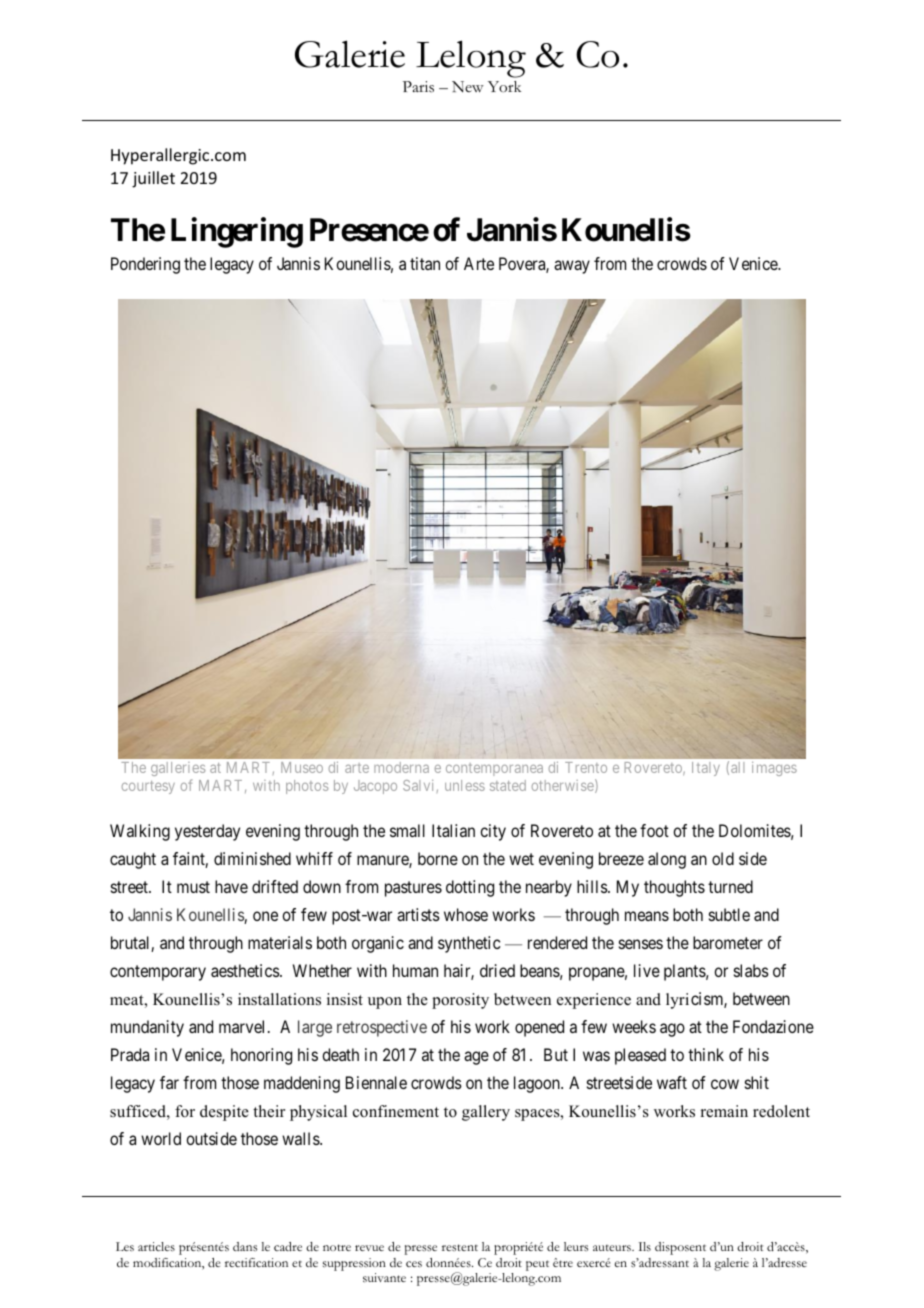  What do you see at coordinates (245, 1246) in the screenshot?
I see `dans` at bounding box center [245, 1246].
